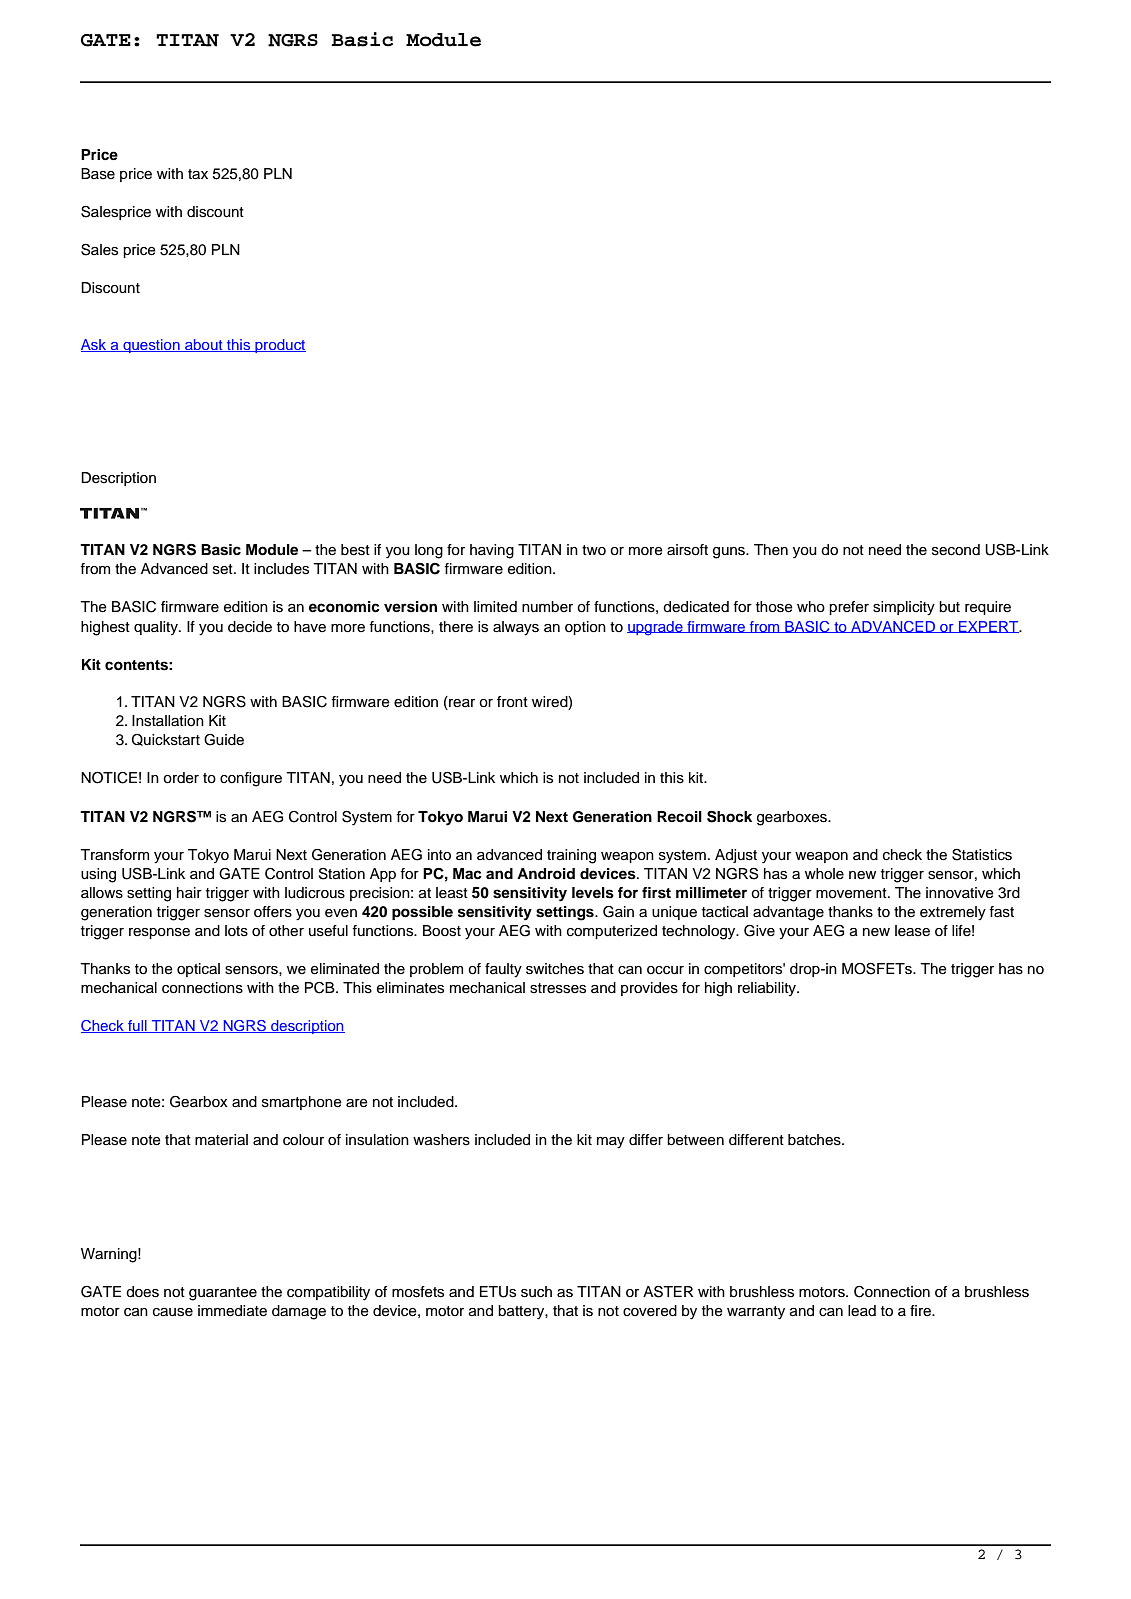 Image resolution: width=1131 pixels, height=1599 pixels. I want to click on guarantee, so click(223, 1294).
